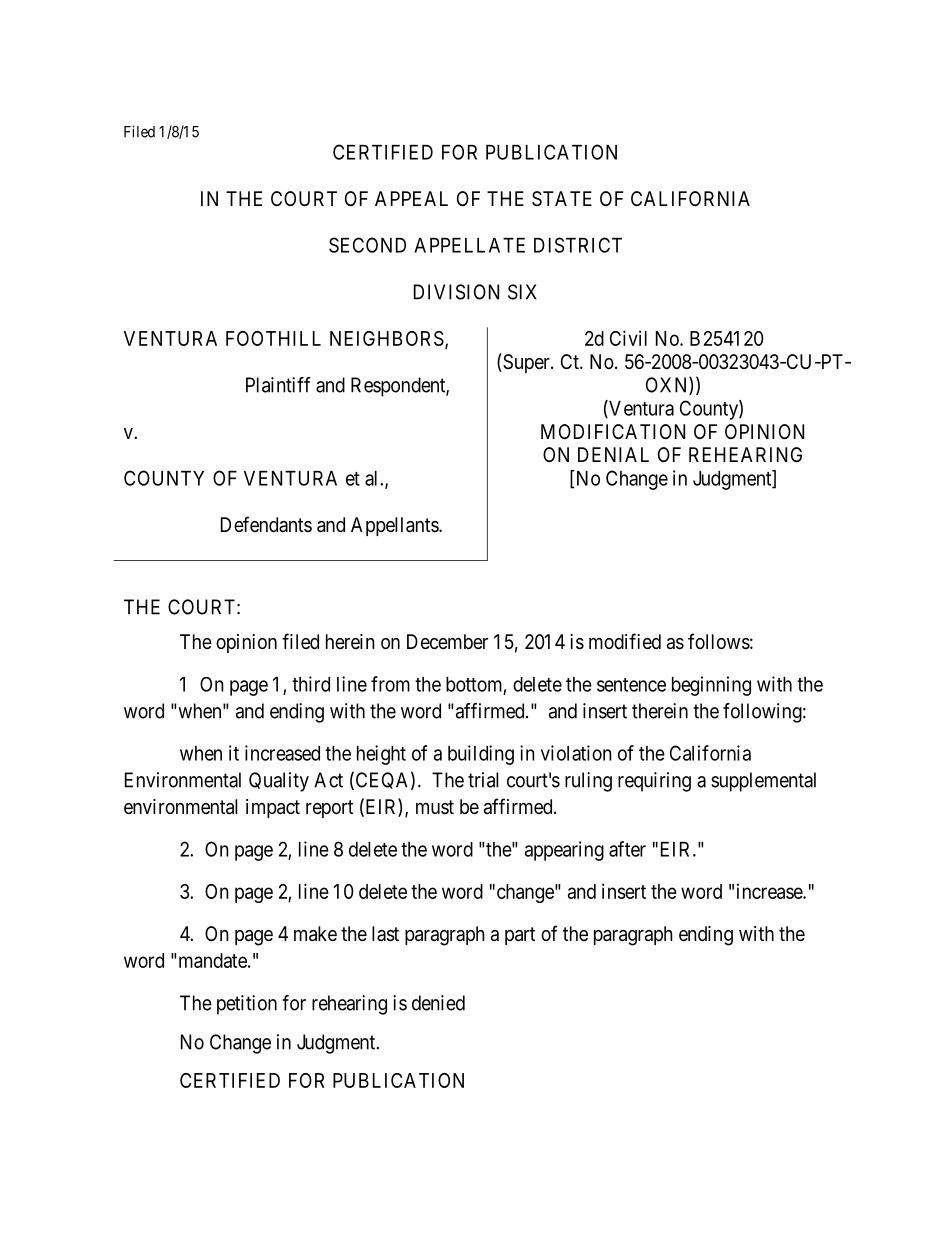  I want to click on SECOND, so click(367, 245).
